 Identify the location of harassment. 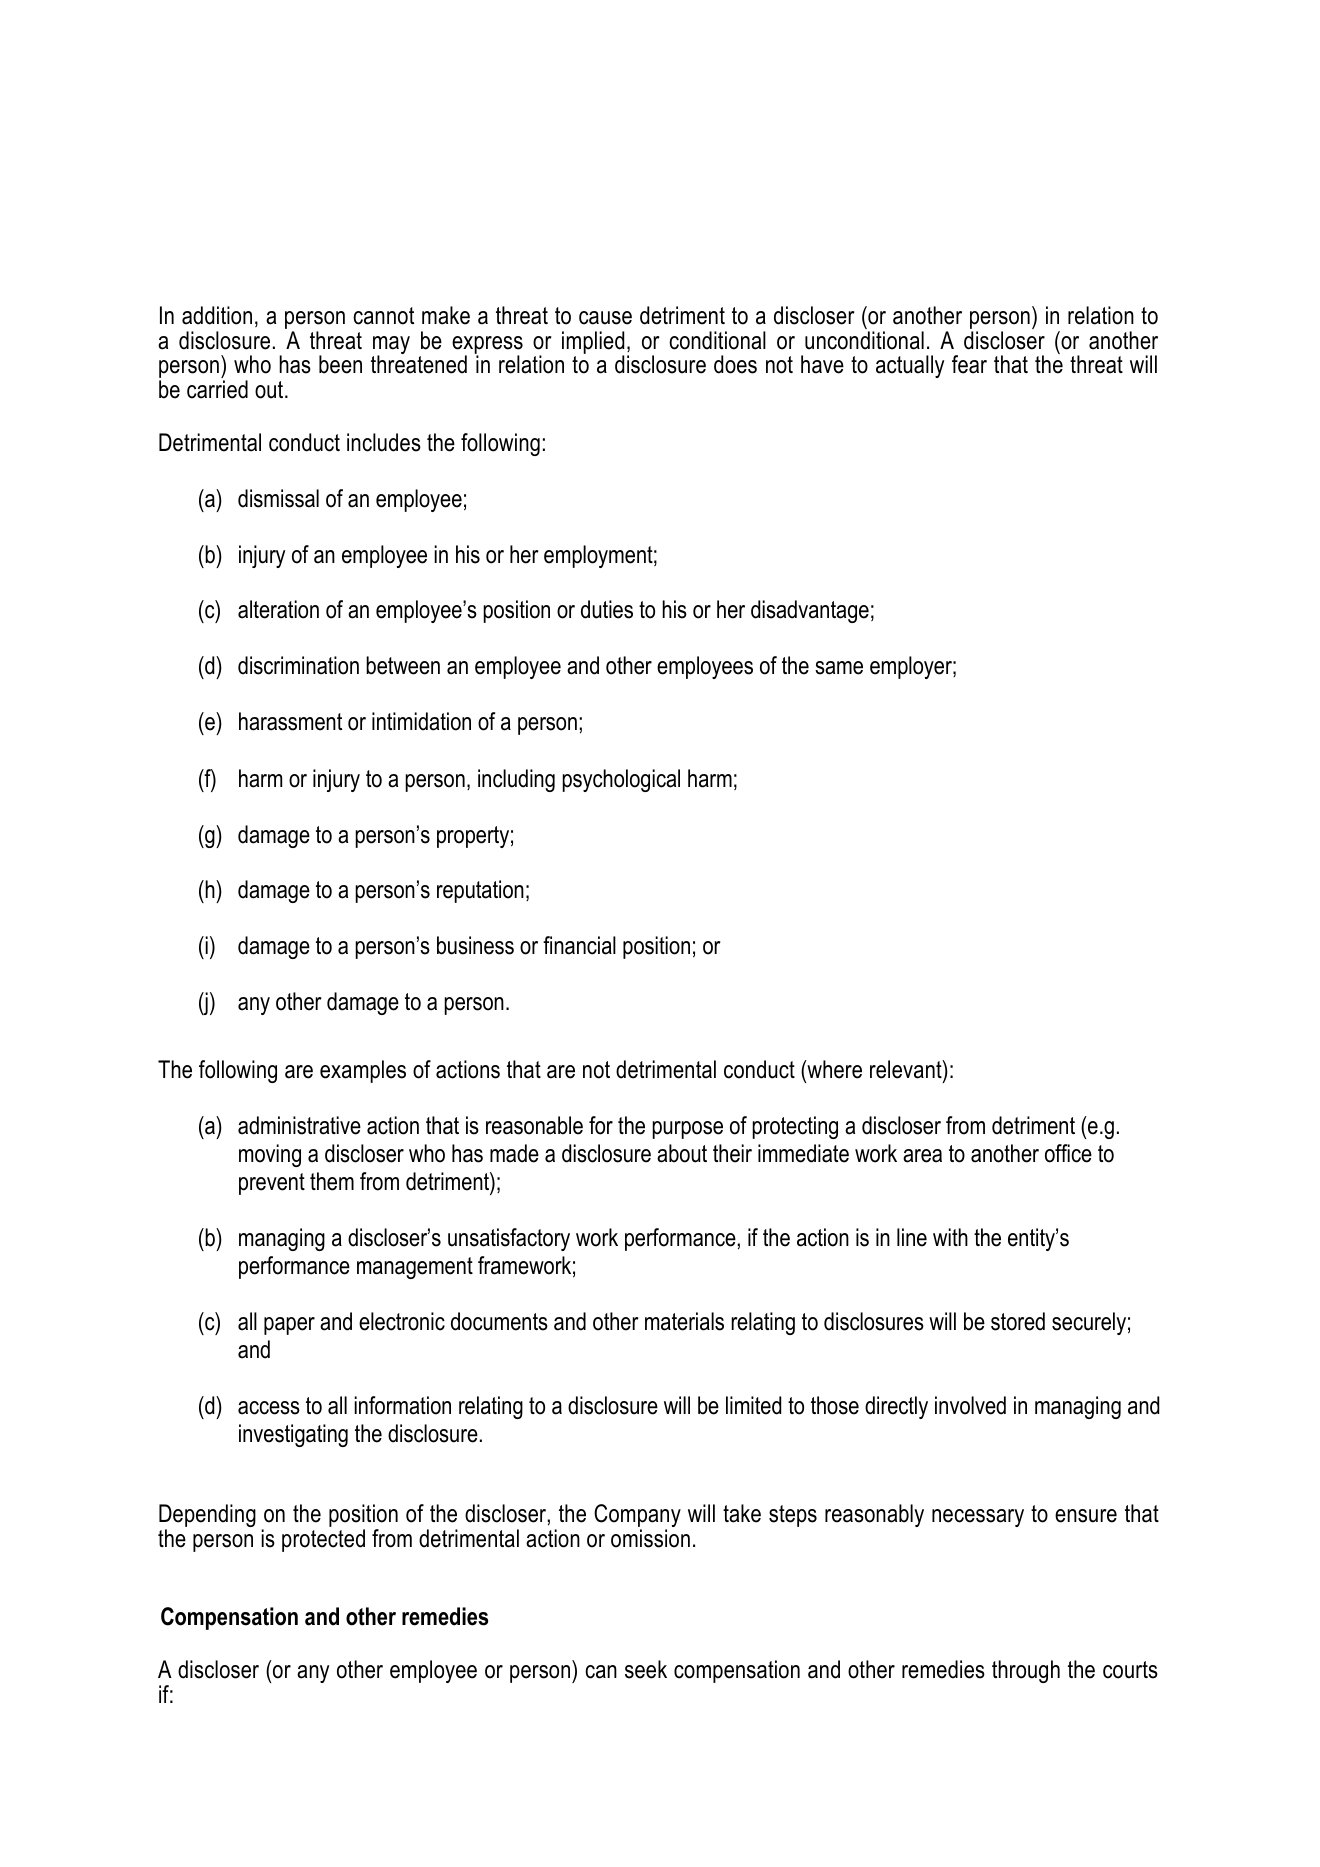
(290, 721).
